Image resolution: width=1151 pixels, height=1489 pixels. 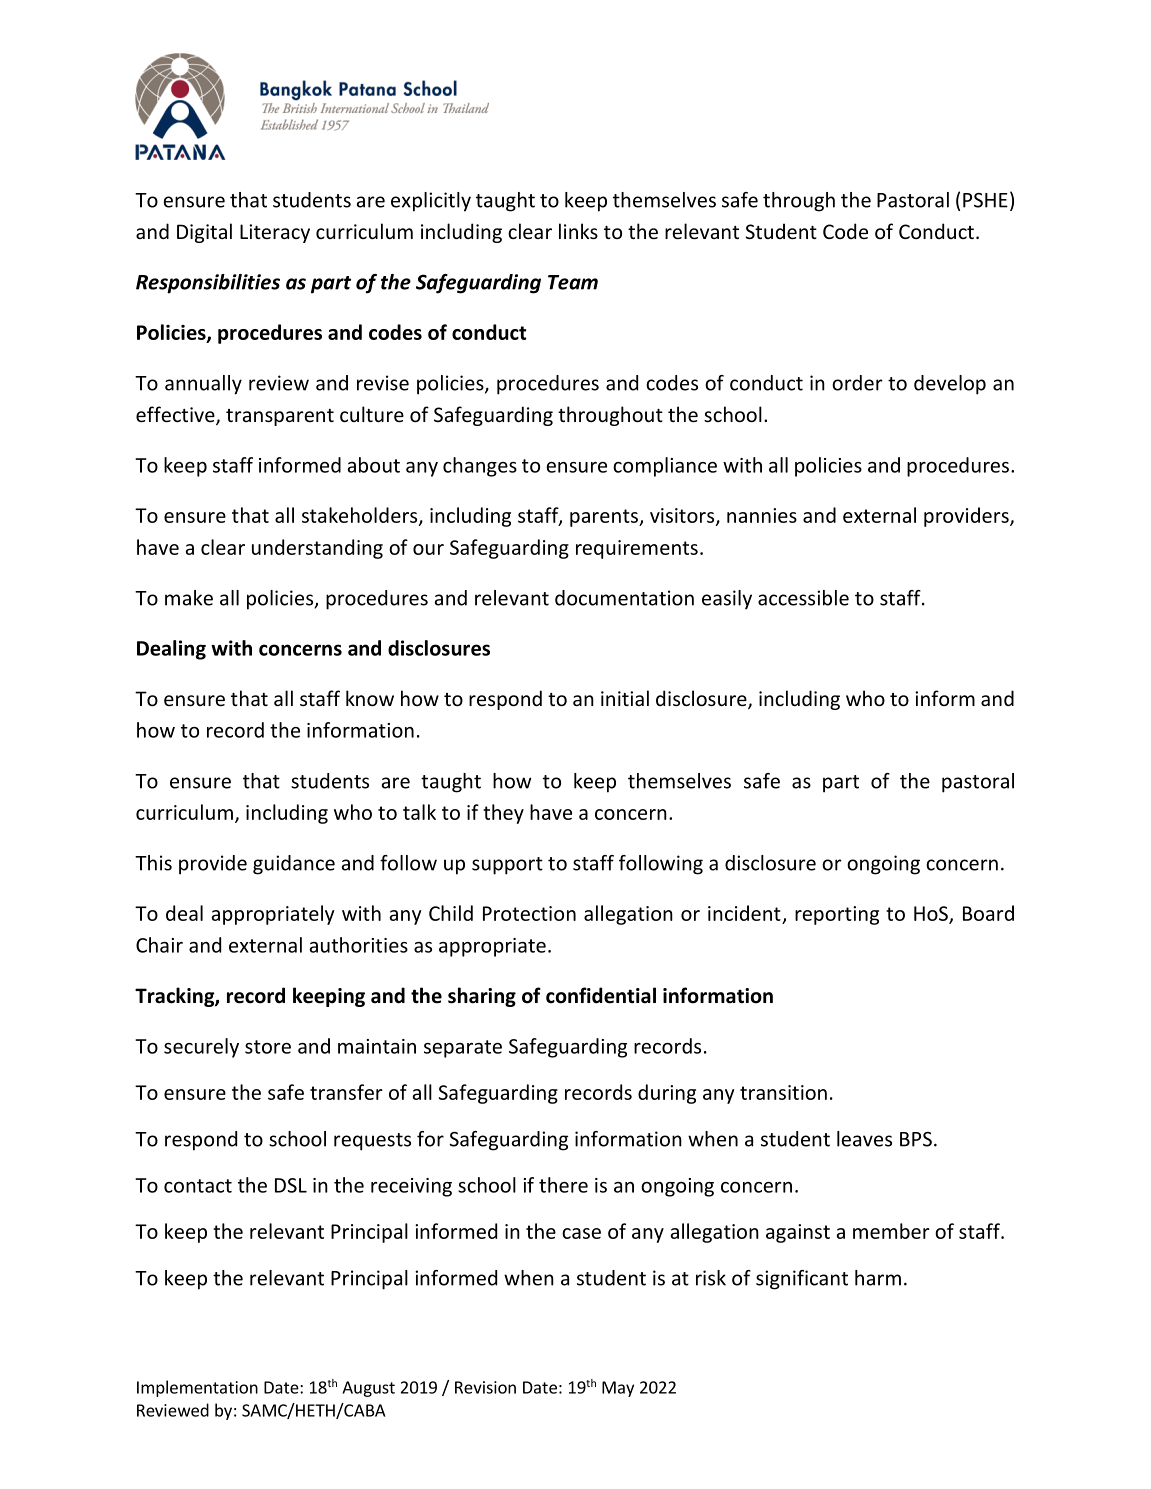 What do you see at coordinates (197, 1388) in the image?
I see `Implementation` at bounding box center [197, 1388].
